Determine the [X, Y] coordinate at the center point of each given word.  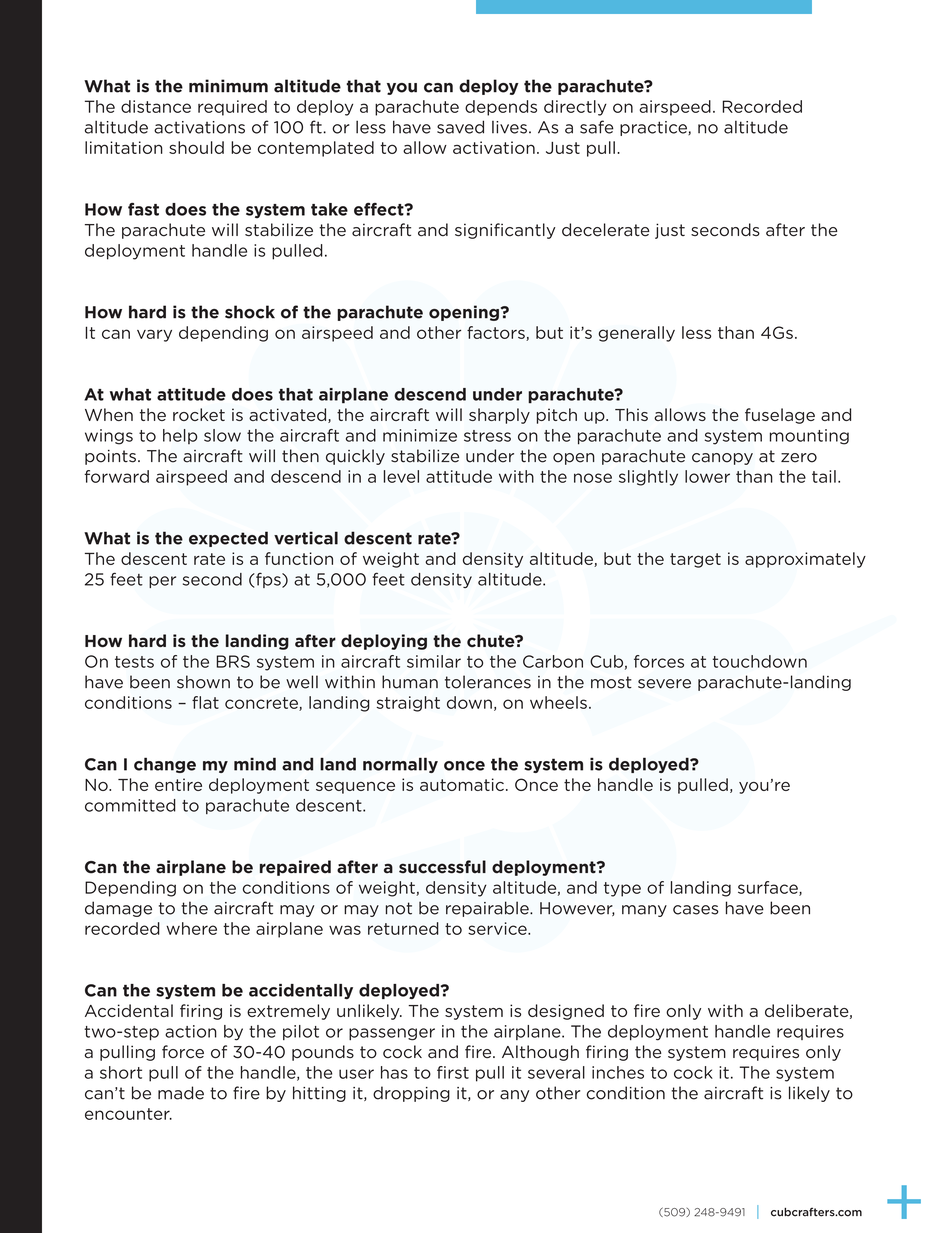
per [162, 582]
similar [434, 661]
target [695, 560]
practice [654, 128]
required [232, 108]
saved [460, 127]
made [181, 1093]
